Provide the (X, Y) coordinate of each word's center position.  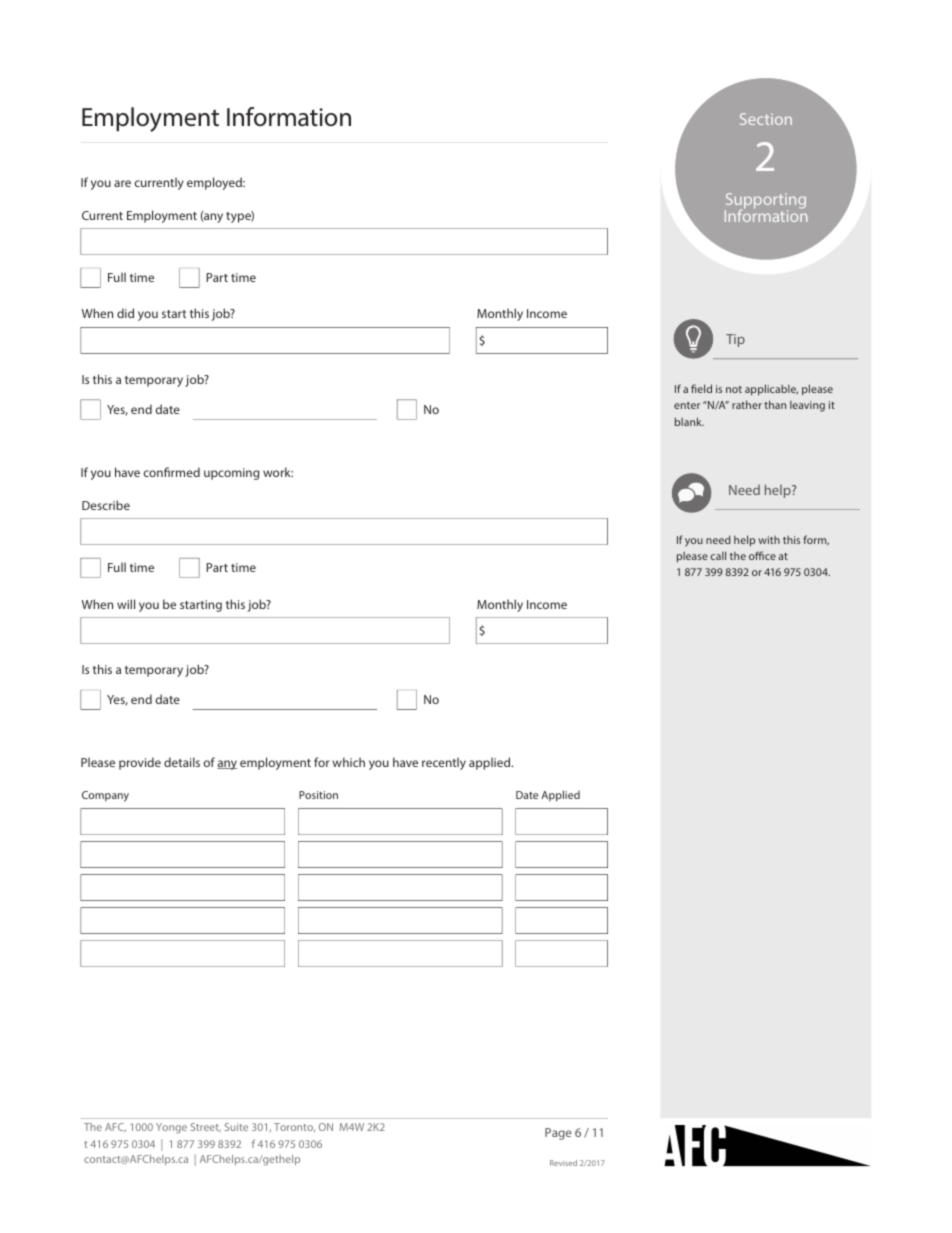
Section (766, 119)
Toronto (294, 1127)
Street (206, 1127)
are (122, 183)
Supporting (765, 202)
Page (558, 1134)
